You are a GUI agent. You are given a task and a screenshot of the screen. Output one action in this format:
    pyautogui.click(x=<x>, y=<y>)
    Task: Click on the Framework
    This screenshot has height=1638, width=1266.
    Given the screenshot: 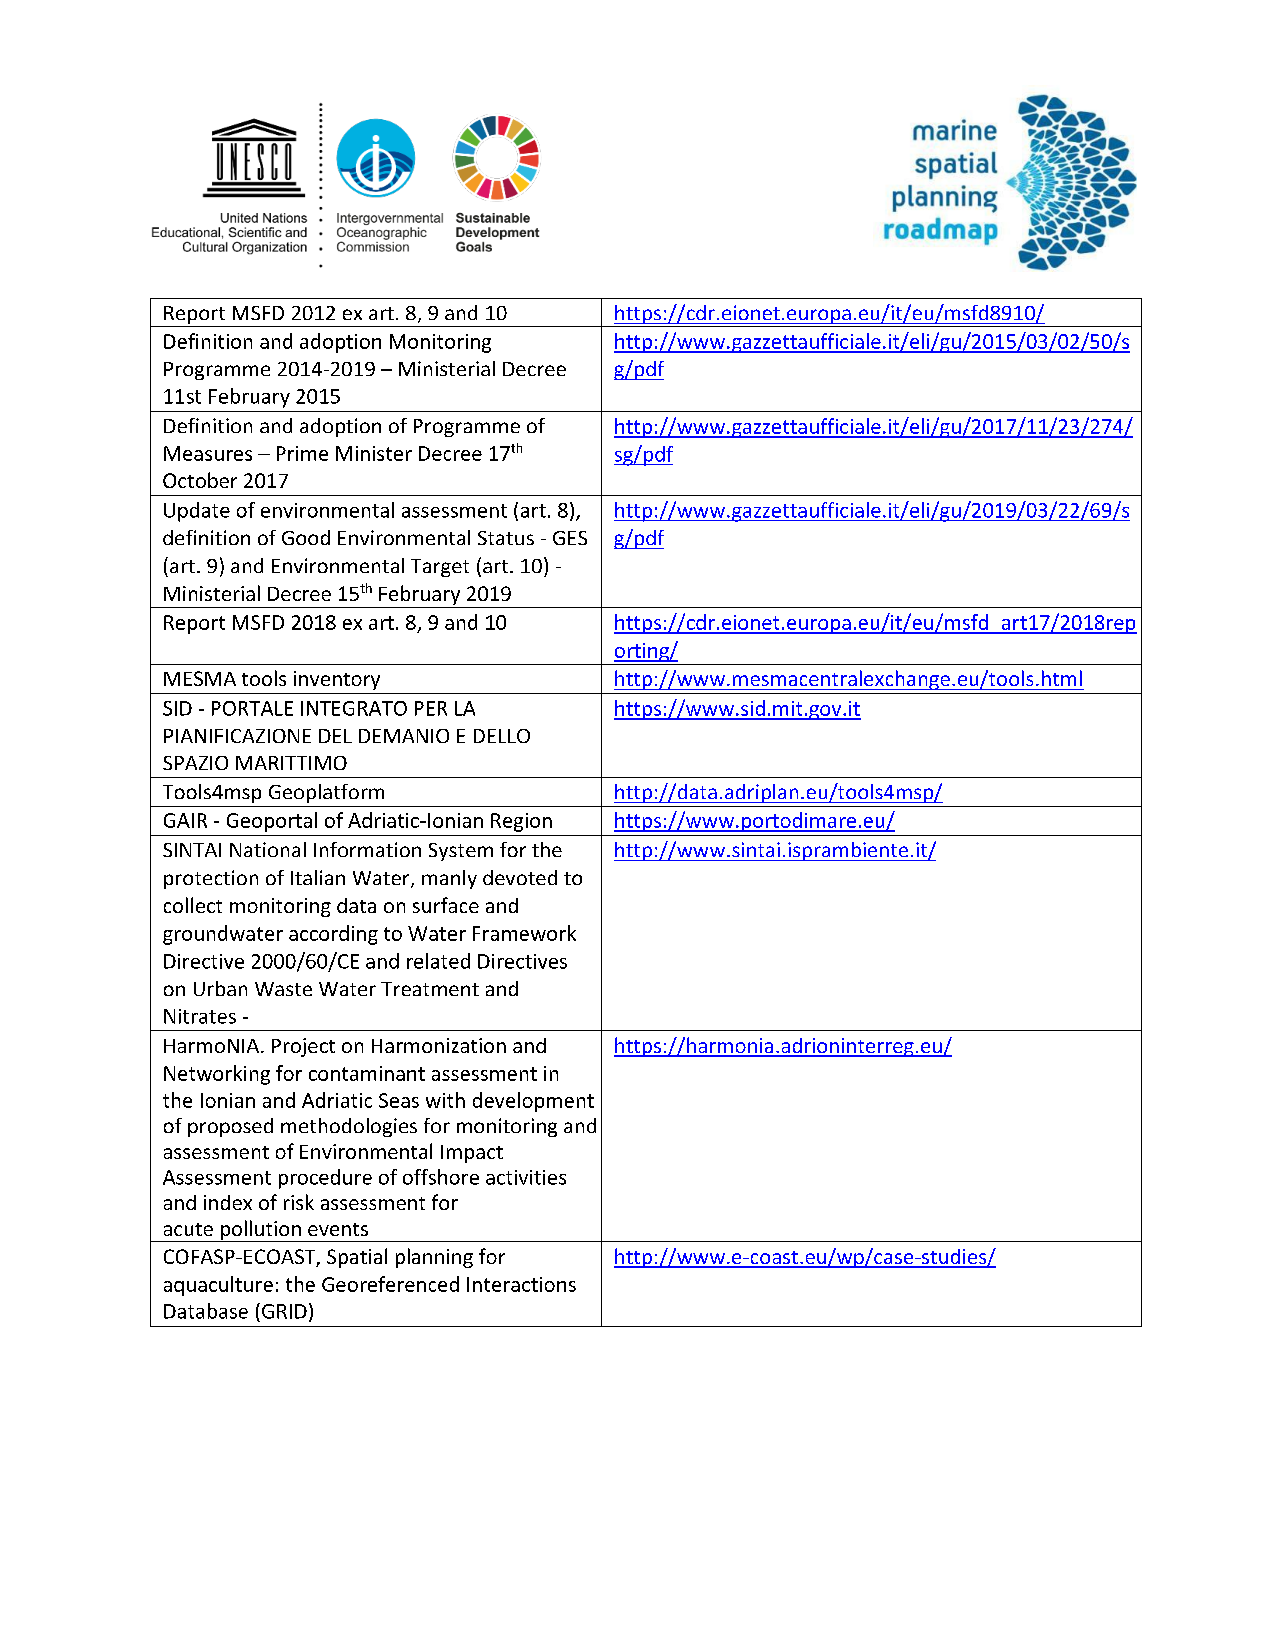 What is the action you would take?
    pyautogui.click(x=524, y=933)
